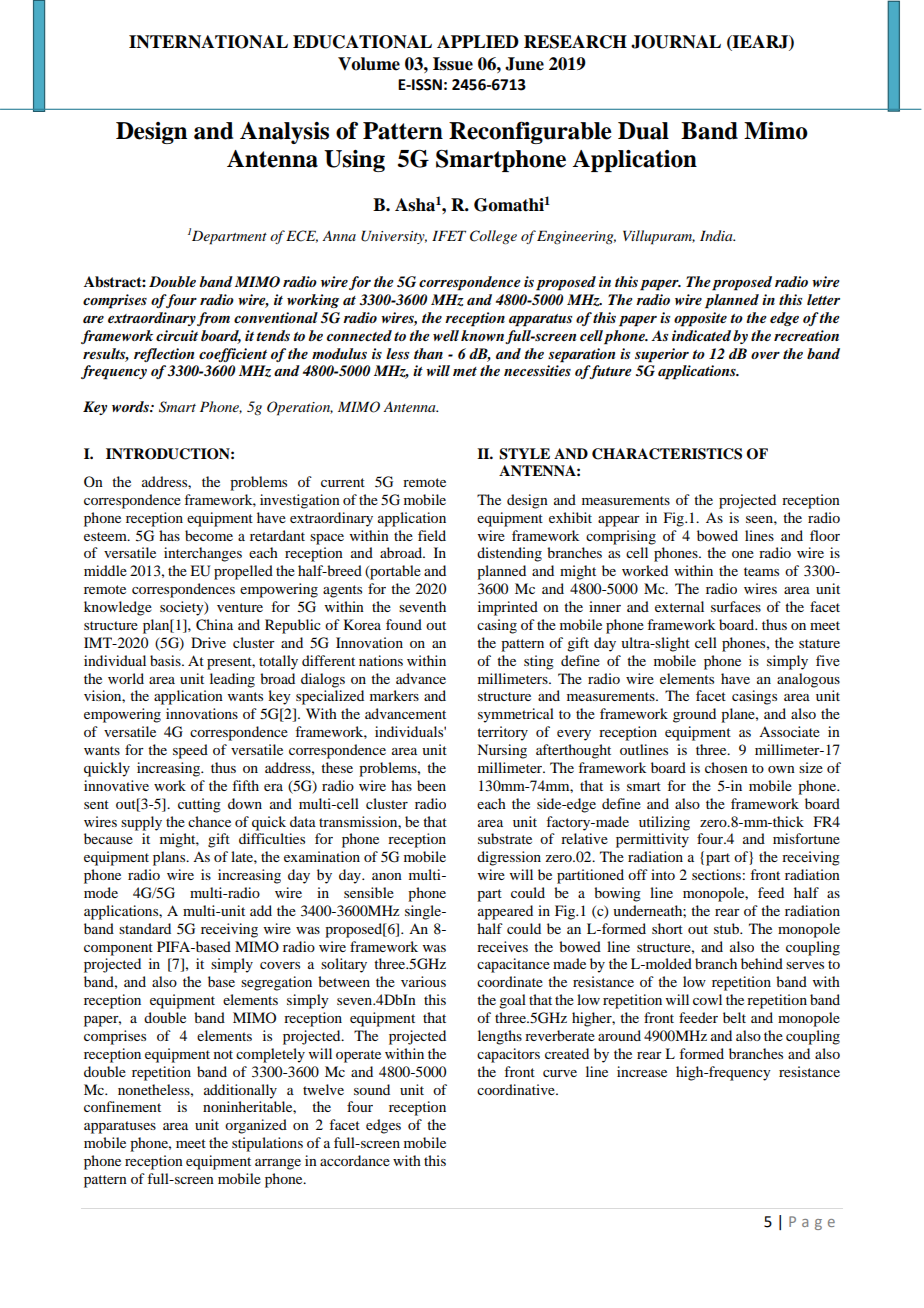 The image size is (924, 1308). What do you see at coordinates (667, 454) in the screenshot?
I see `CHARACTERISTICS` at bounding box center [667, 454].
